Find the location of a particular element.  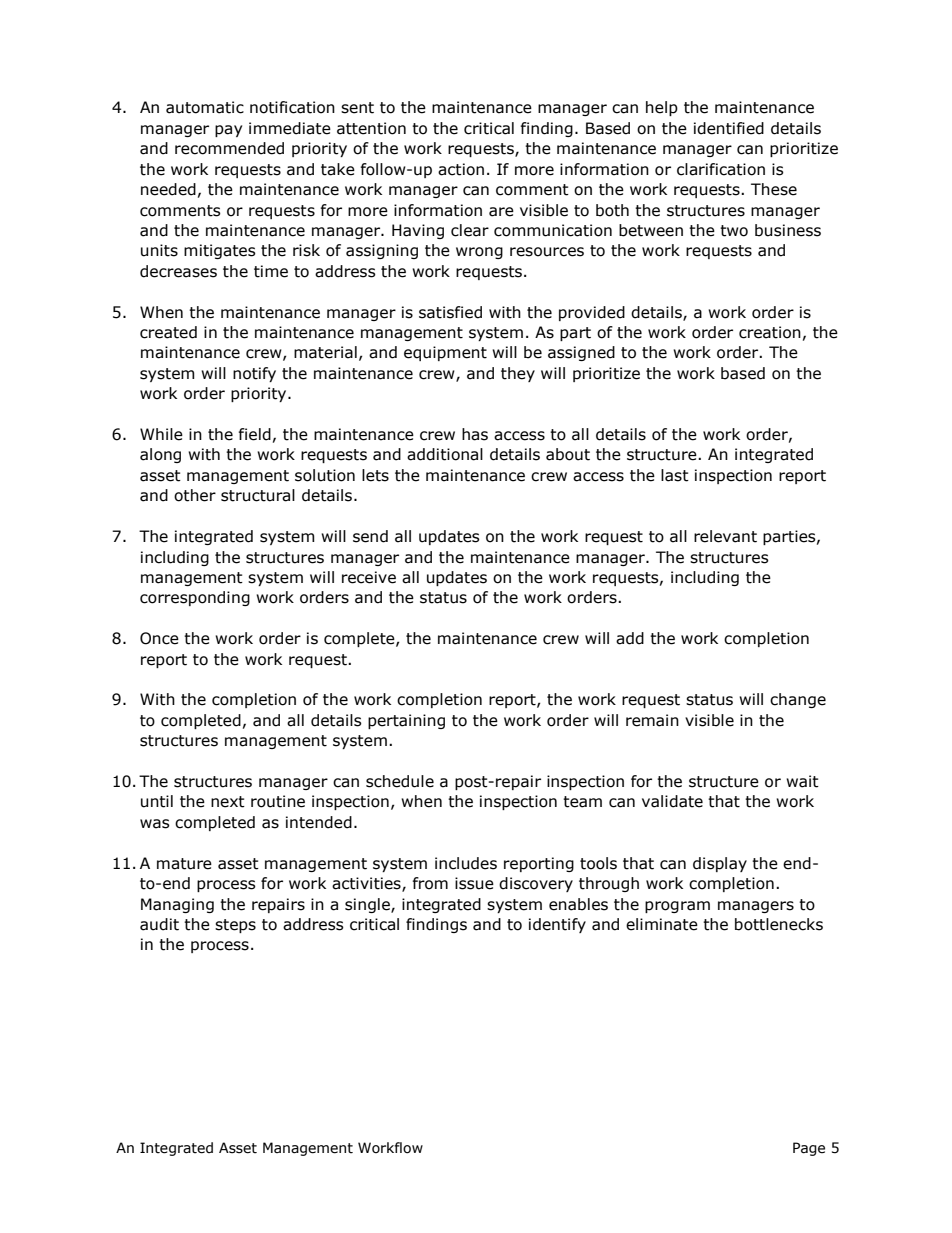

schedule is located at coordinates (400, 781).
